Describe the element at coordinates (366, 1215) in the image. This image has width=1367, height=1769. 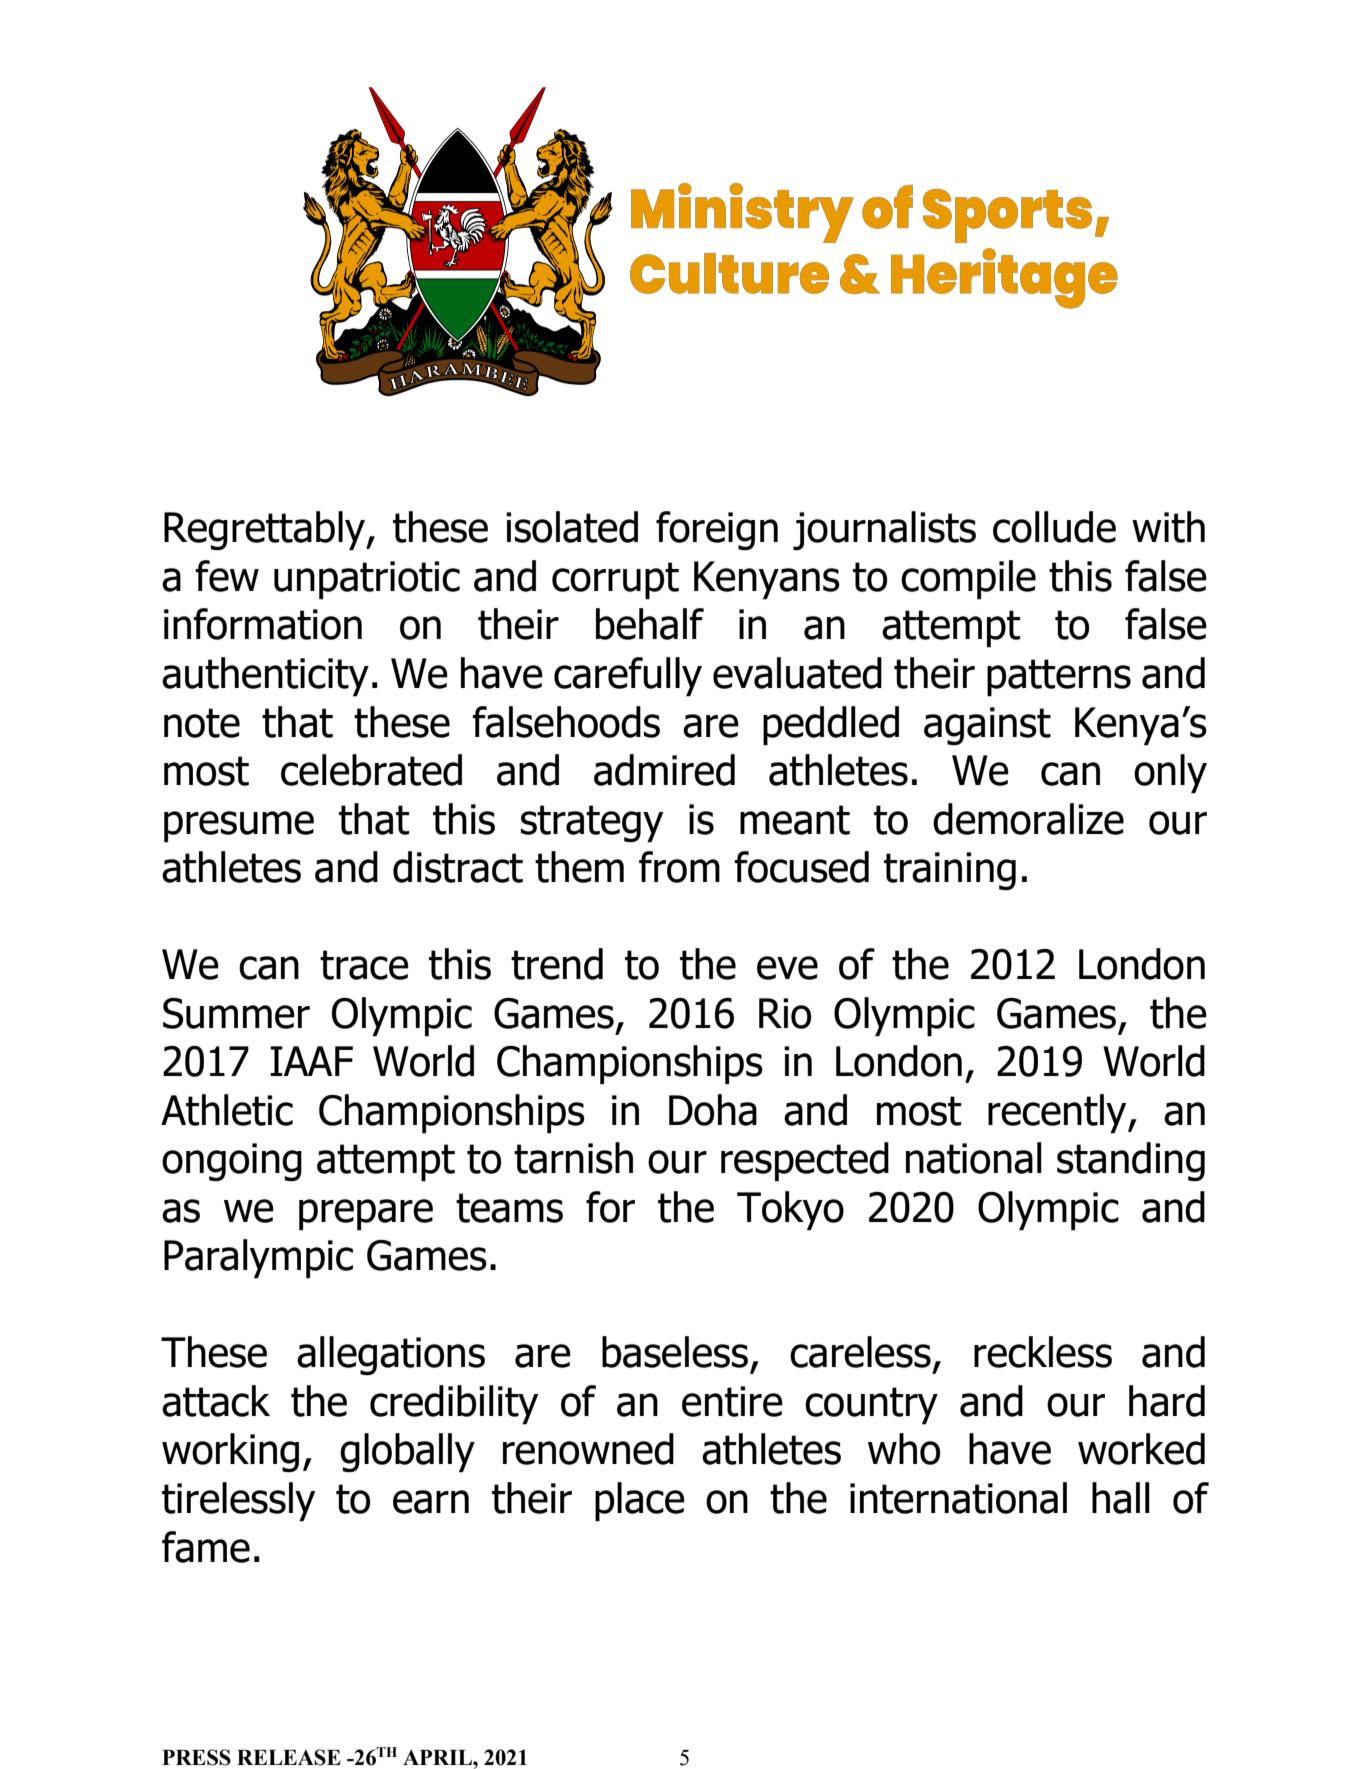
I see `prepare` at that location.
